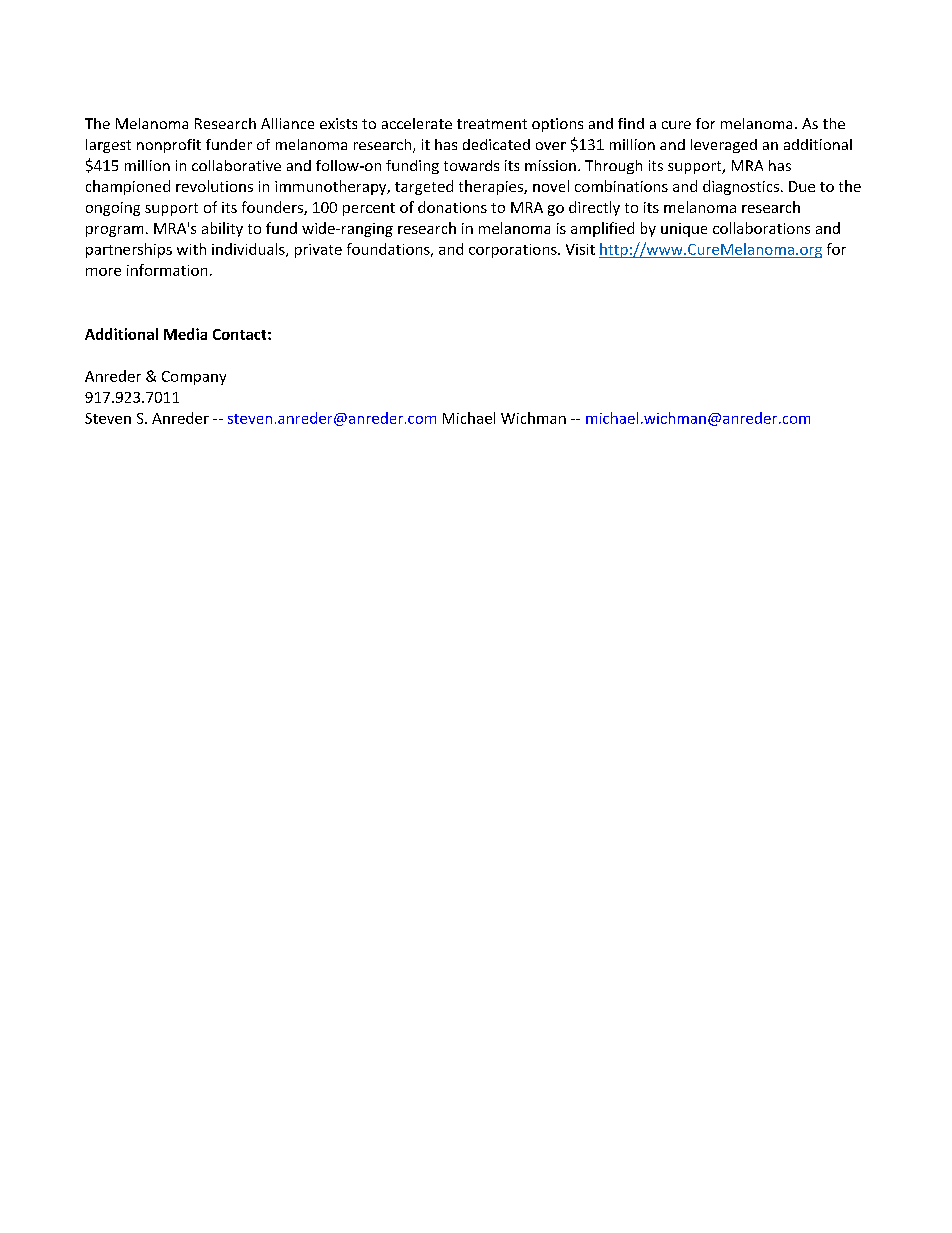 The width and height of the document is (952, 1233). I want to click on Media, so click(185, 334).
